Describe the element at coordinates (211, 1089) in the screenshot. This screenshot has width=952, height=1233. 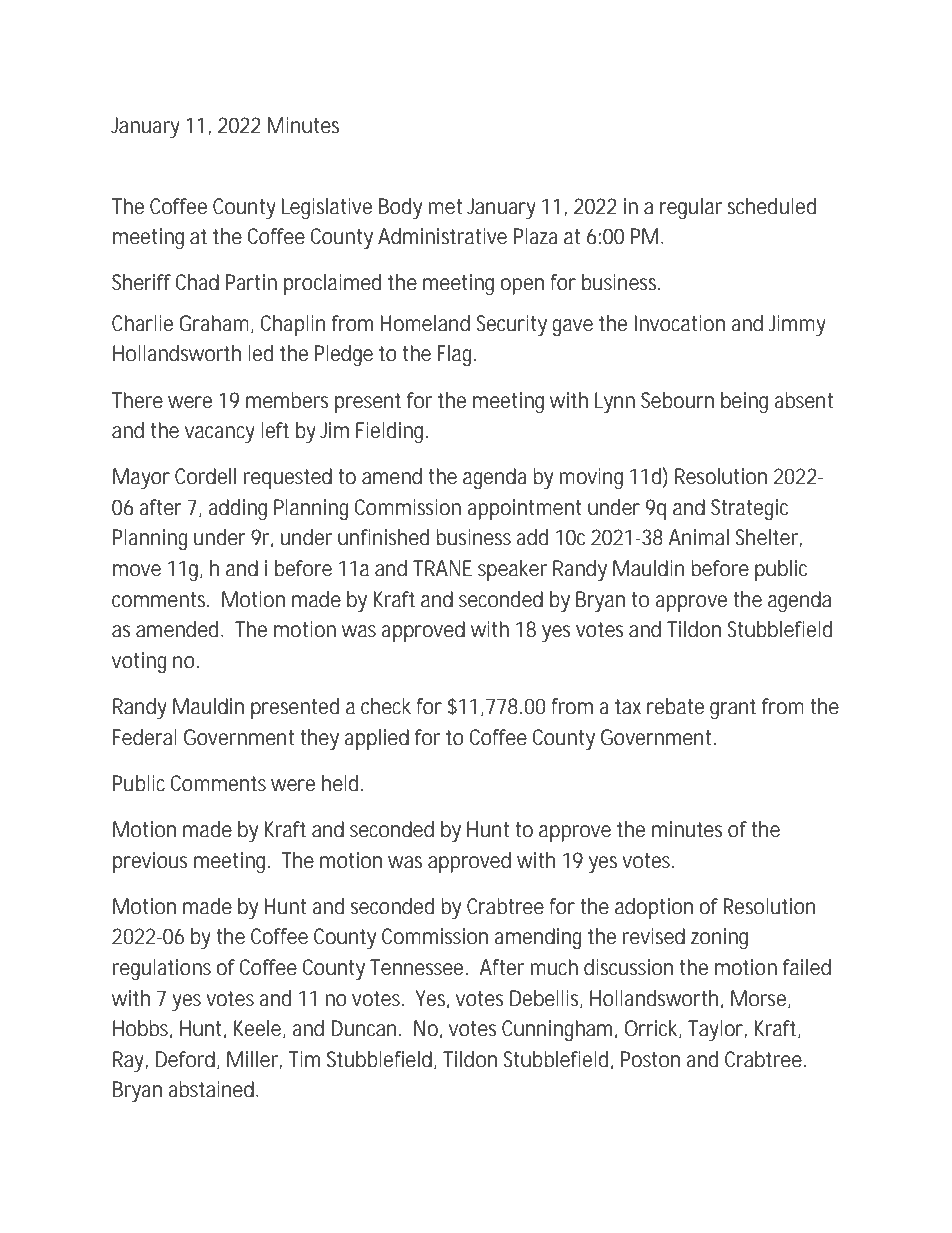
I see `abstained` at that location.
